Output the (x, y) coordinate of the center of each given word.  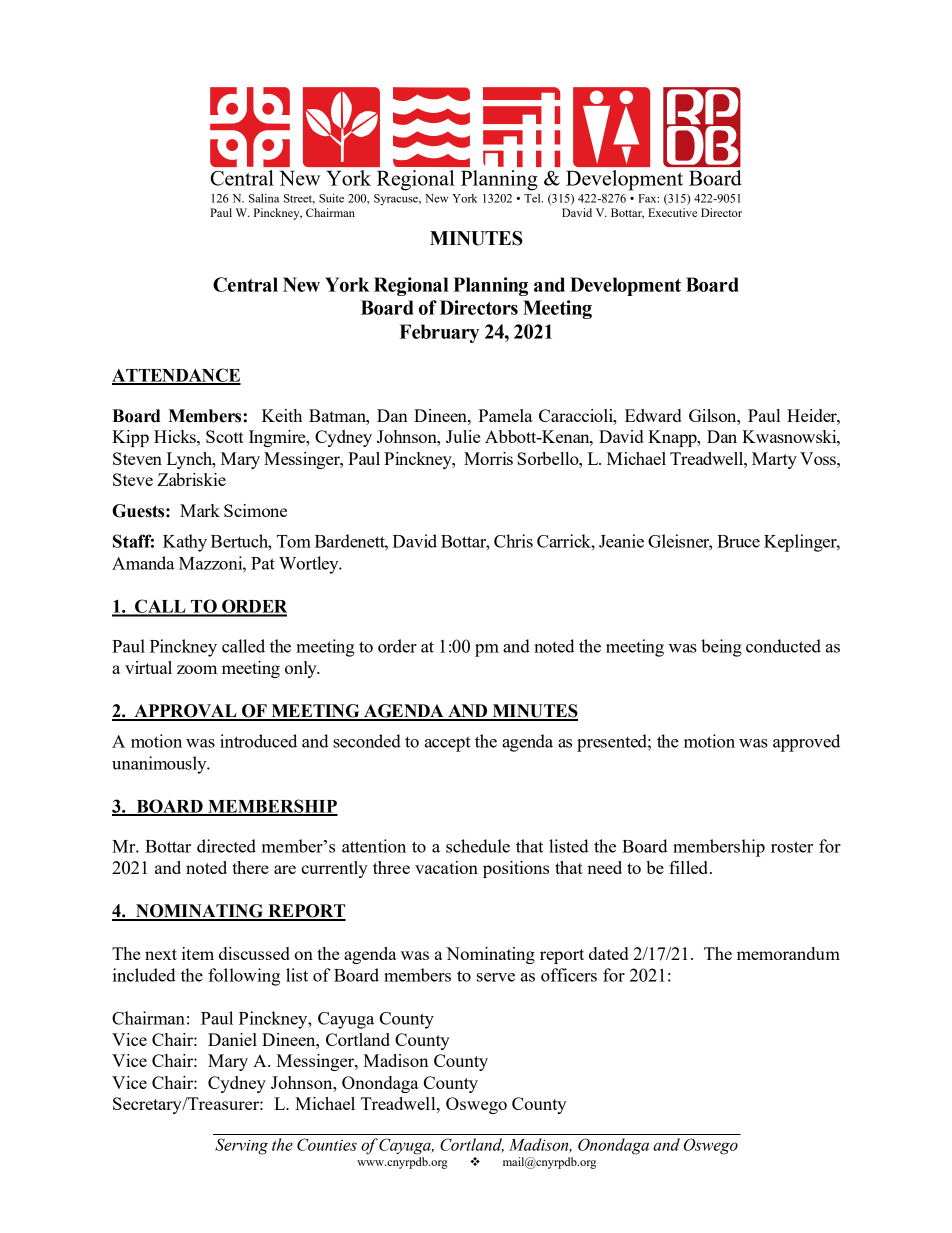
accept (448, 744)
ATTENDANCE (176, 376)
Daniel (232, 1039)
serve (496, 977)
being (721, 648)
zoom (197, 669)
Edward (653, 415)
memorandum (788, 953)
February (439, 333)
